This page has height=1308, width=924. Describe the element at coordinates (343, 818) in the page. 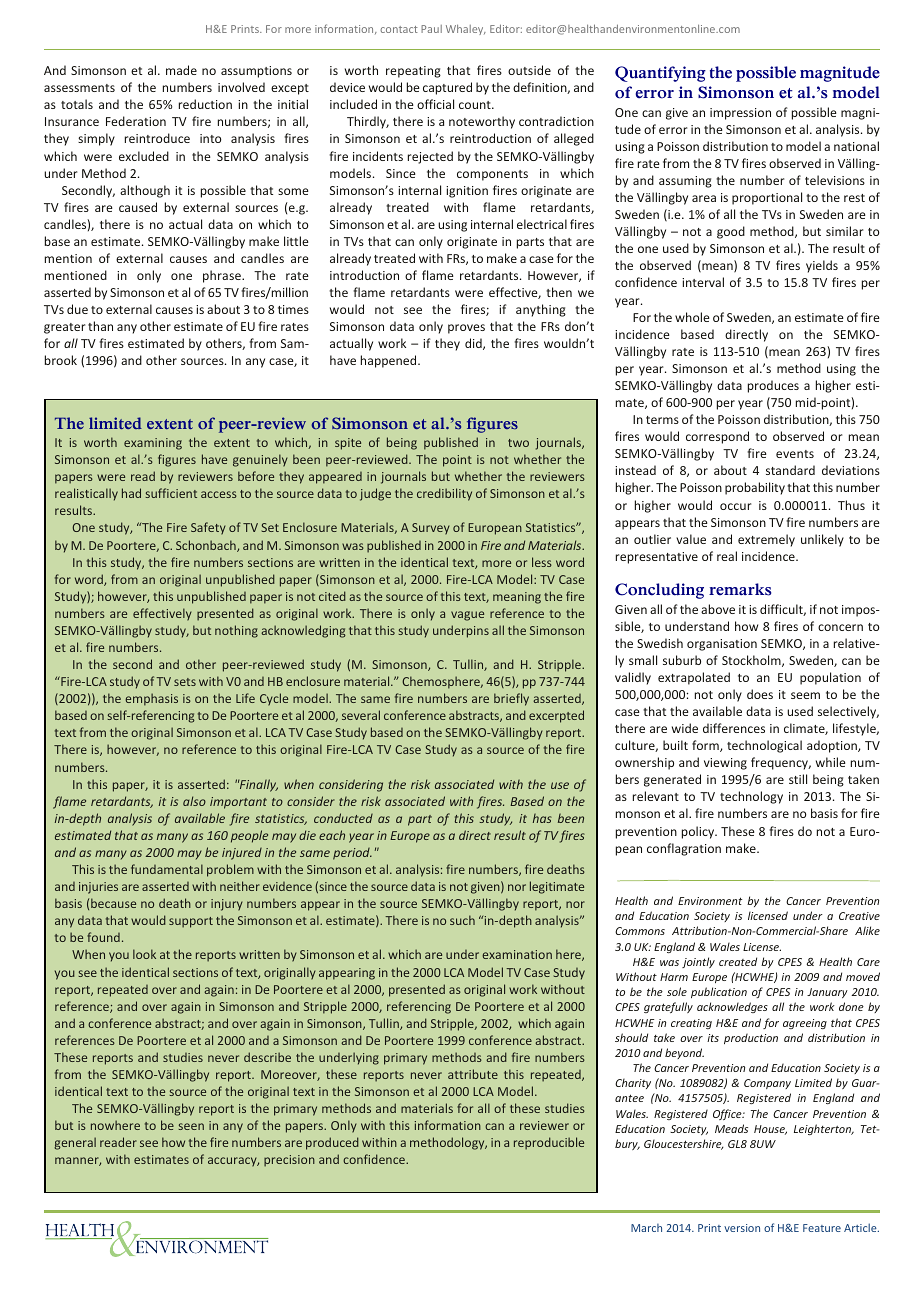

I see `conducted` at that location.
